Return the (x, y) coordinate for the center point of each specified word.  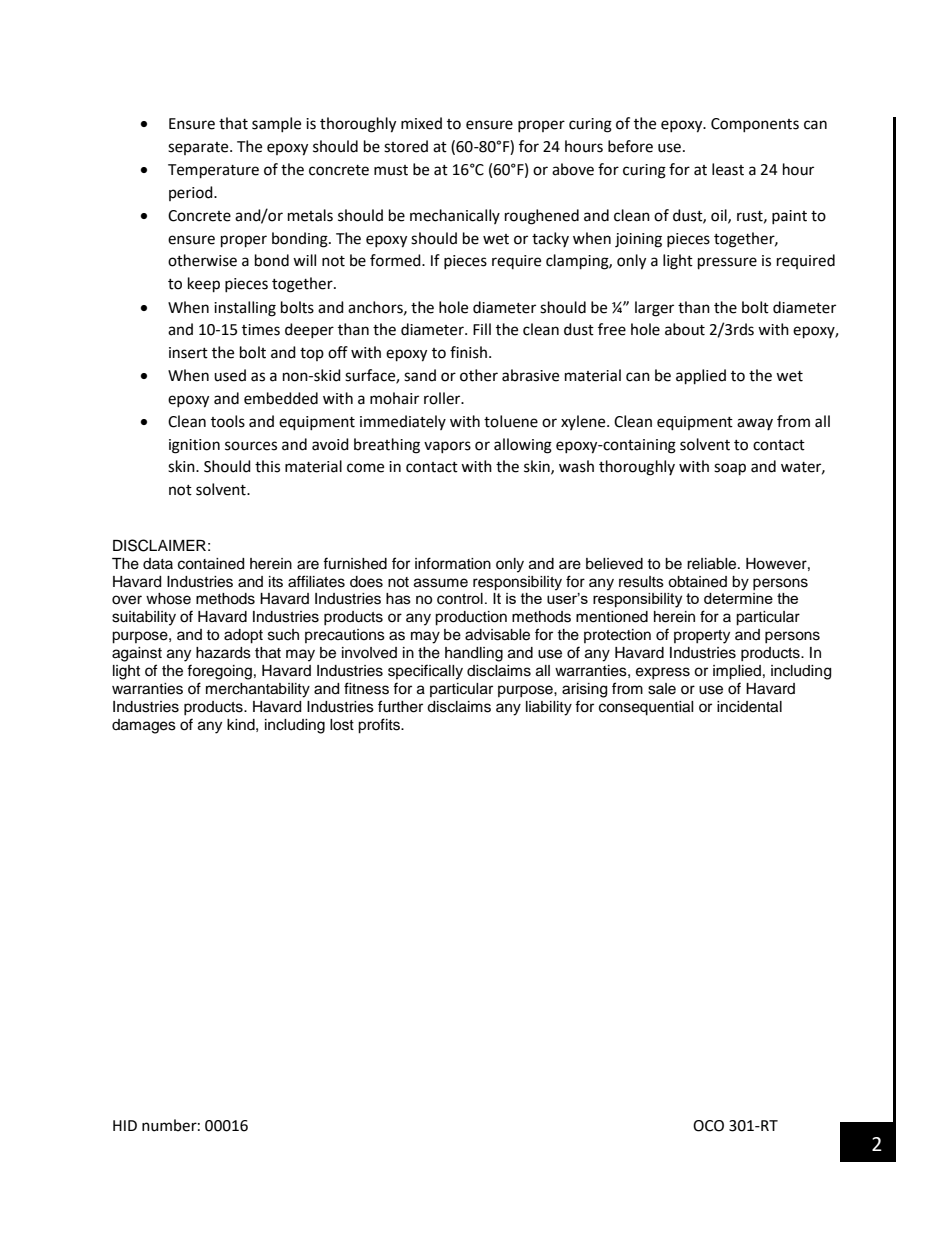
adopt (243, 636)
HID (125, 1125)
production (471, 618)
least (728, 169)
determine (738, 598)
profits (380, 726)
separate (199, 148)
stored (406, 146)
